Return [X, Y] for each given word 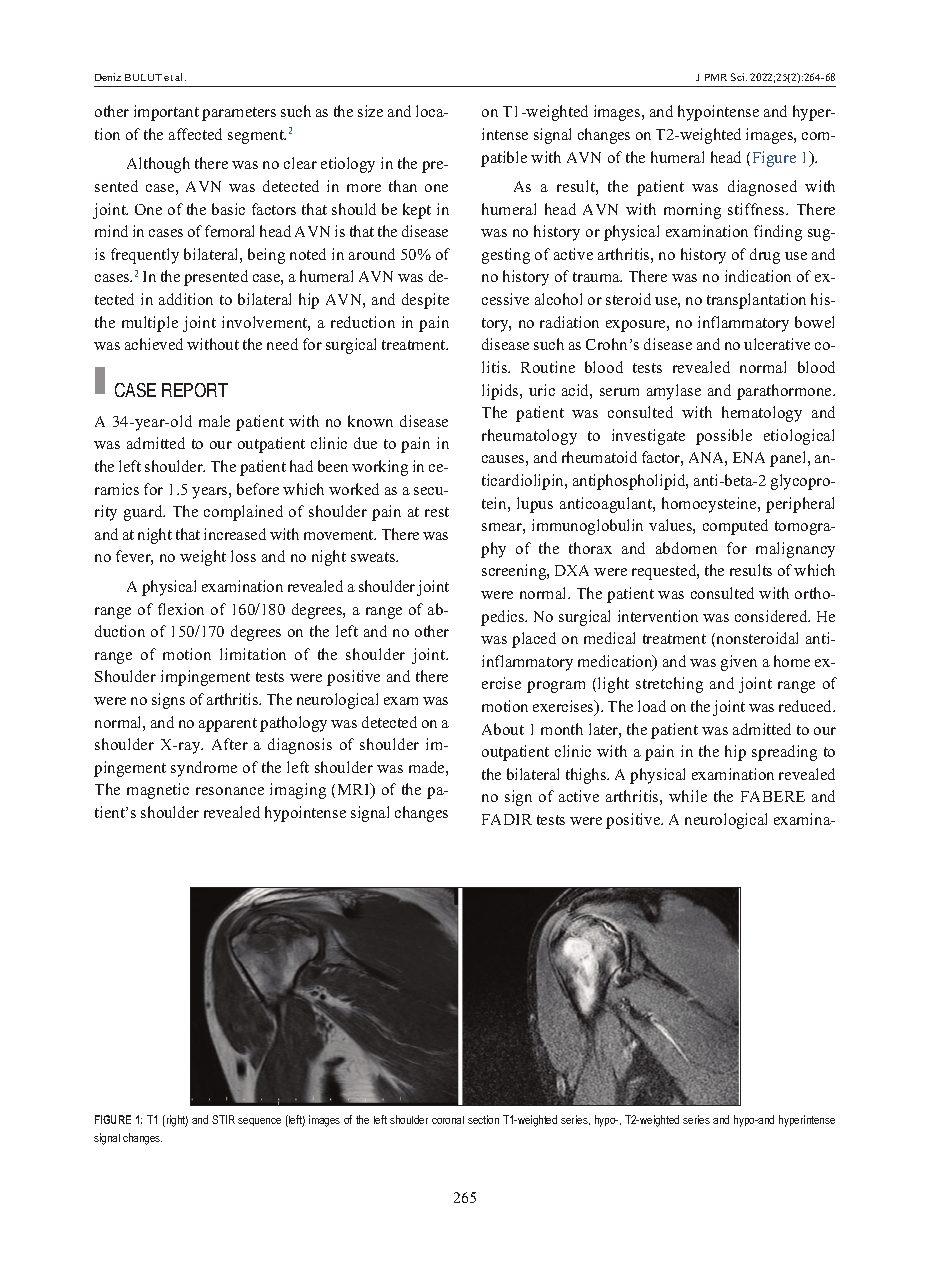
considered [772, 616]
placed [534, 640]
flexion [181, 609]
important [166, 113]
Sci [739, 77]
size [370, 111]
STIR [223, 1119]
